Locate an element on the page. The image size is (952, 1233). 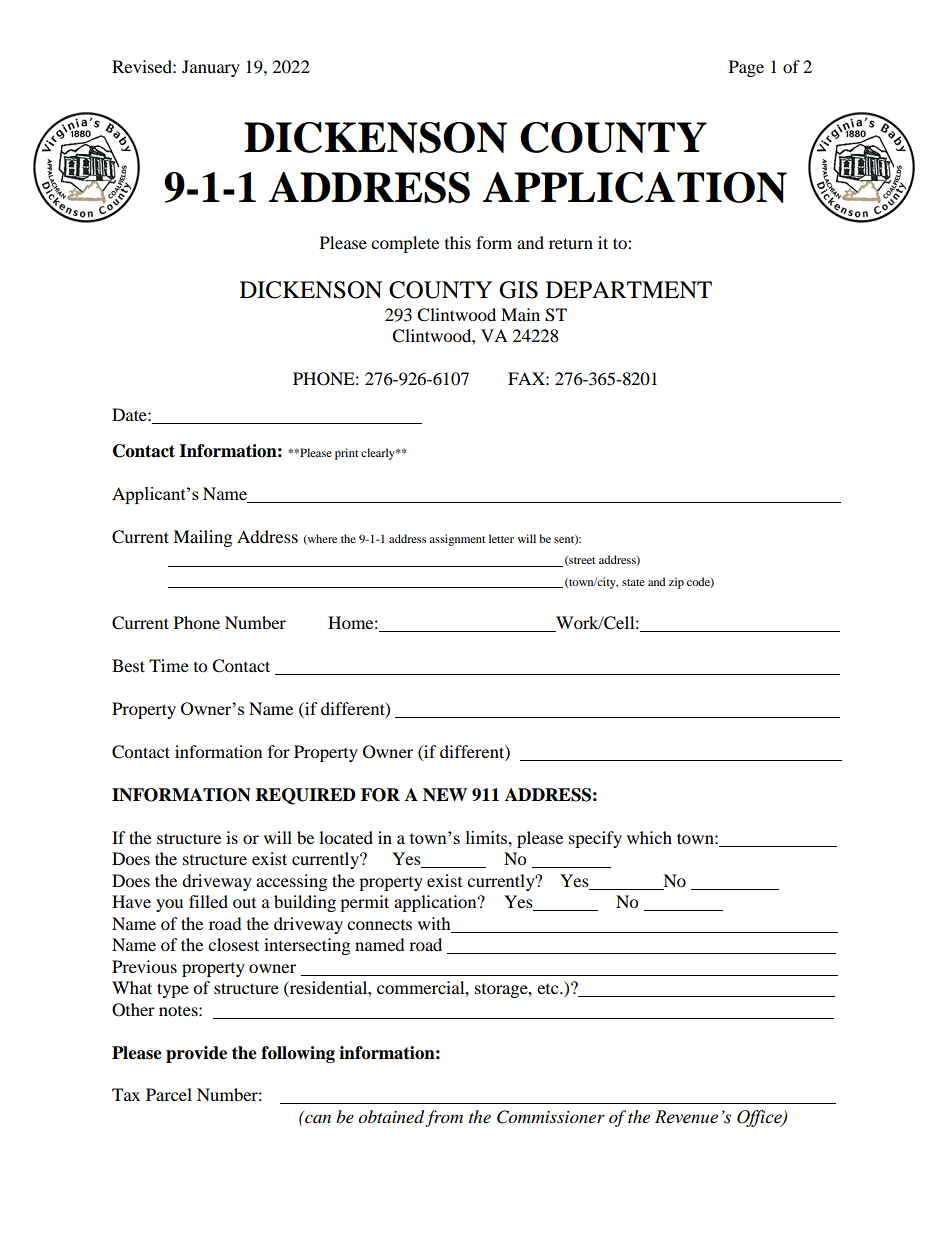
this is located at coordinates (458, 242).
